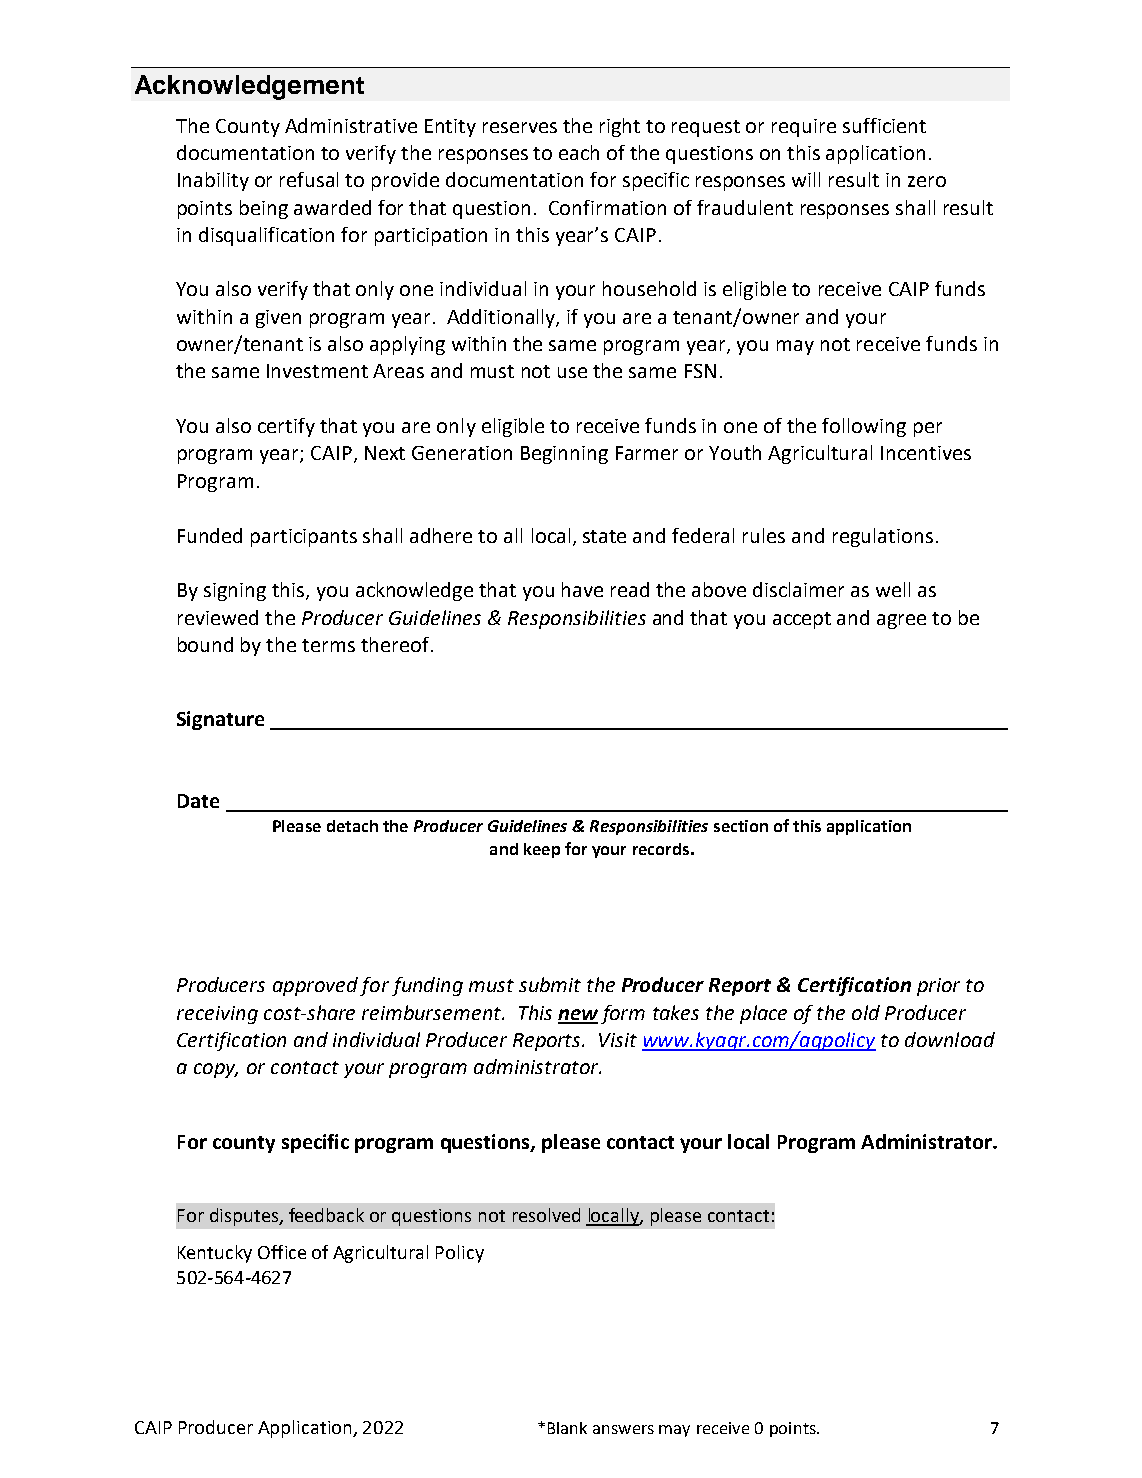 This screenshot has width=1142, height=1478. What do you see at coordinates (352, 826) in the screenshot?
I see `detach` at bounding box center [352, 826].
